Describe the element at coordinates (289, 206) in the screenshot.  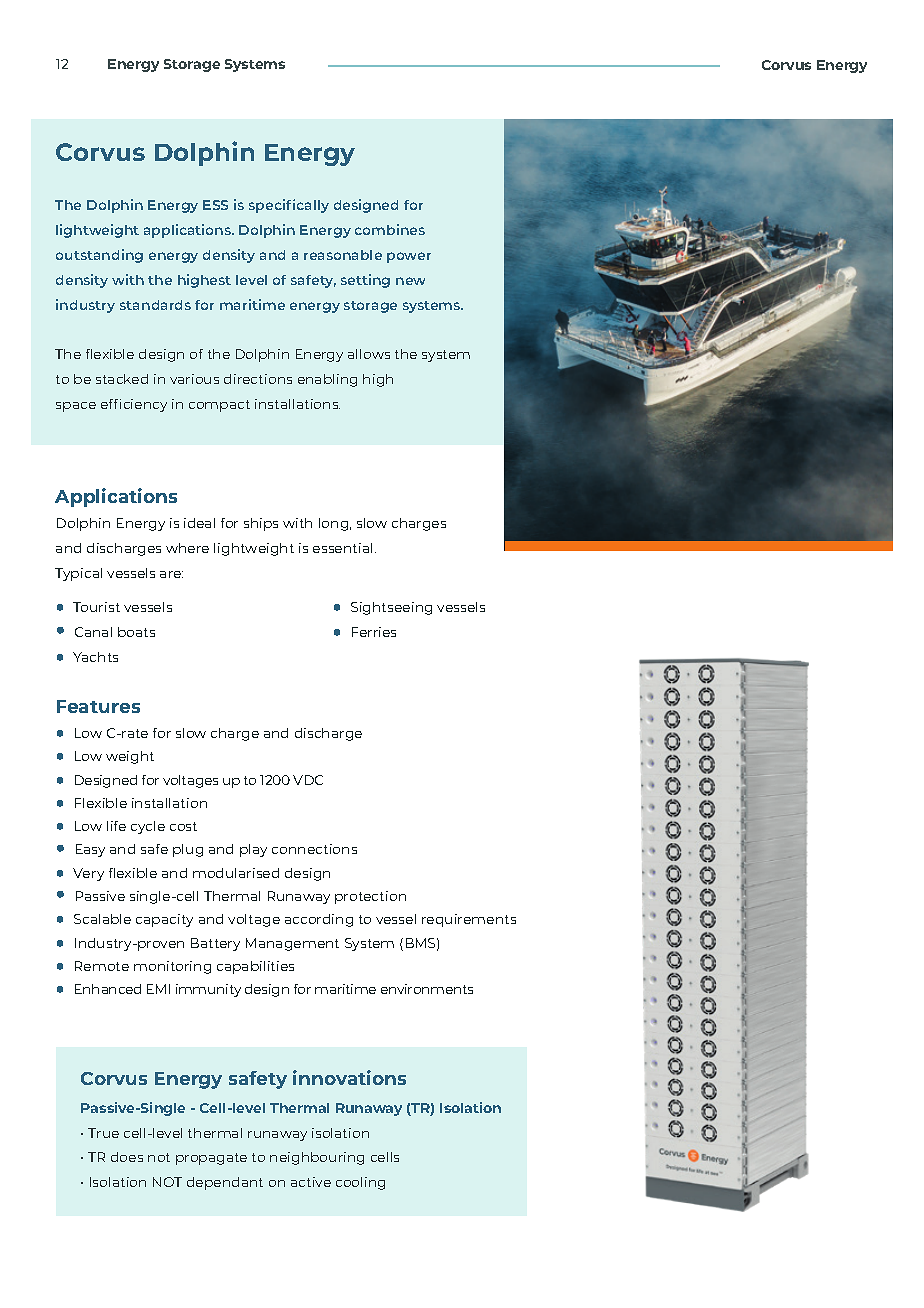
I see `specifically` at that location.
